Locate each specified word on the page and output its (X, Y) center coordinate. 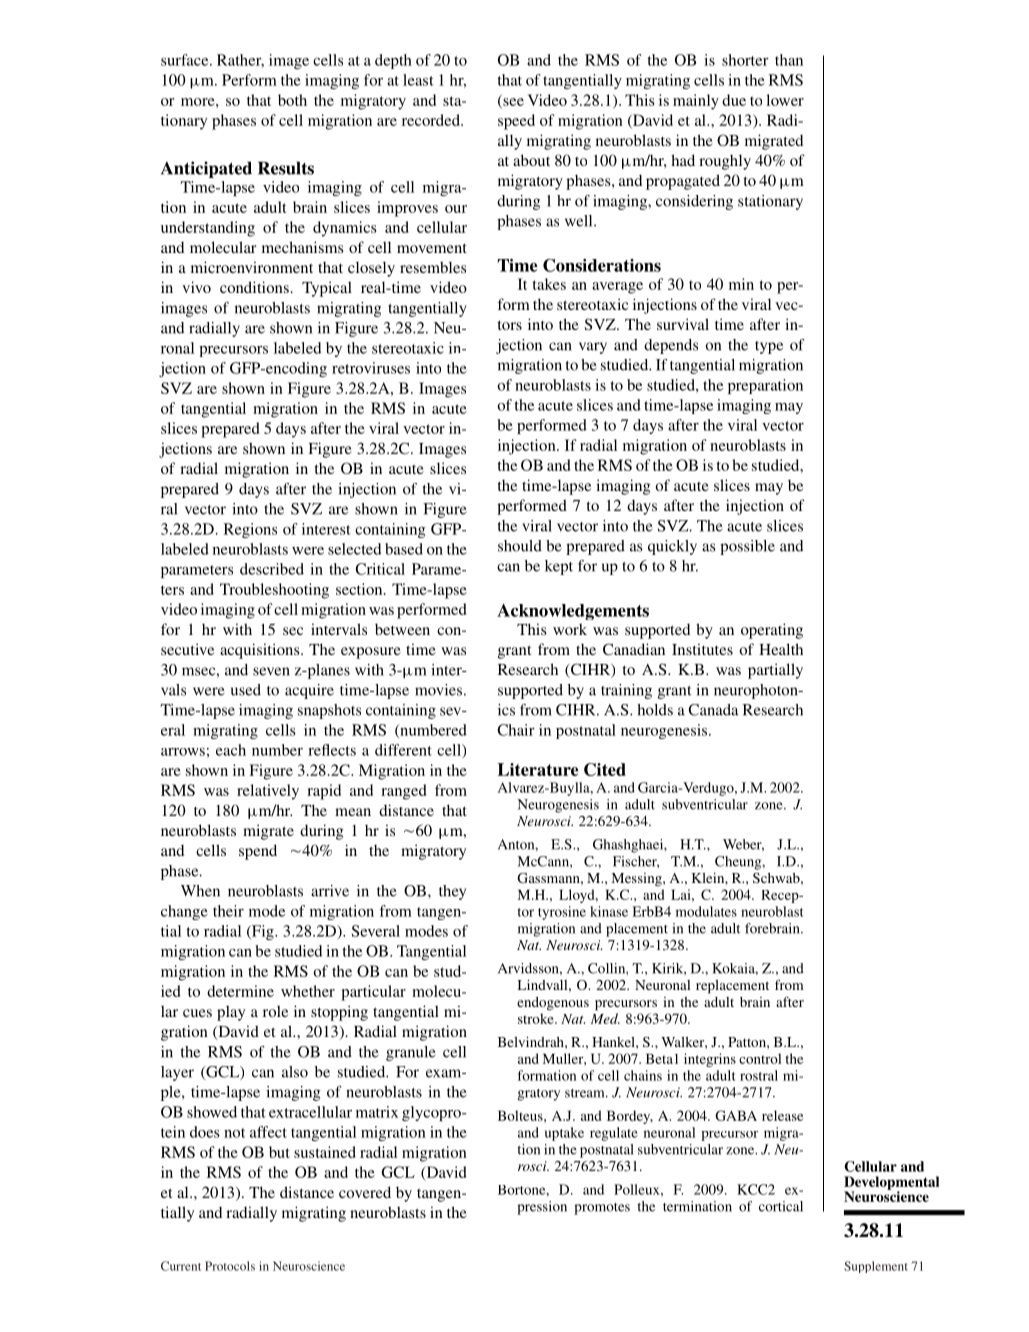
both (292, 100)
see (512, 103)
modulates (706, 911)
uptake (564, 1134)
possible (747, 547)
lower (785, 100)
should (520, 546)
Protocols (230, 1266)
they (452, 892)
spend (258, 852)
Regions (250, 530)
